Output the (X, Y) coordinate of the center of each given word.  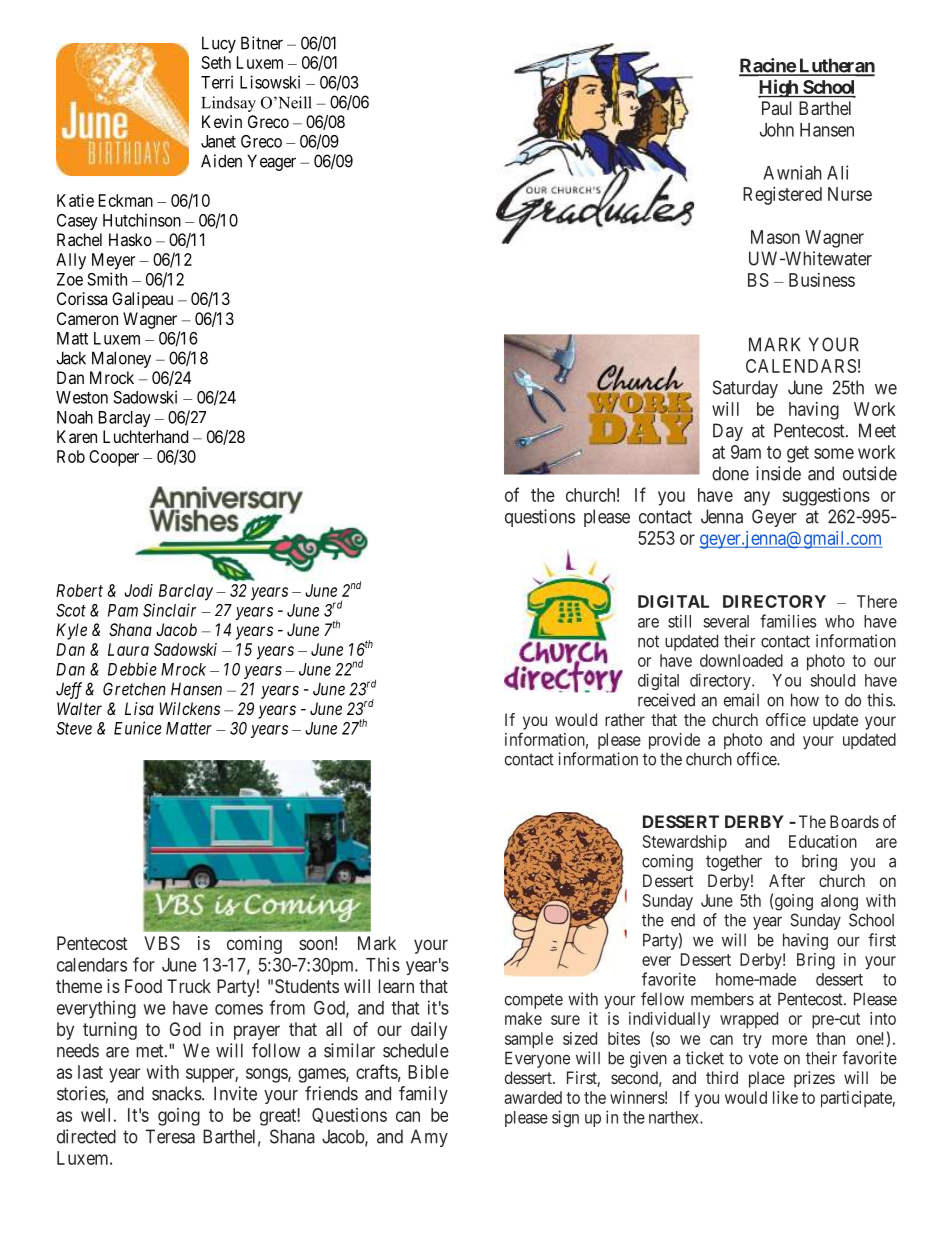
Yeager (271, 162)
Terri (217, 82)
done (730, 473)
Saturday (745, 389)
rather (625, 719)
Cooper (114, 458)
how (805, 700)
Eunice (138, 728)
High (779, 88)
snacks (177, 1093)
